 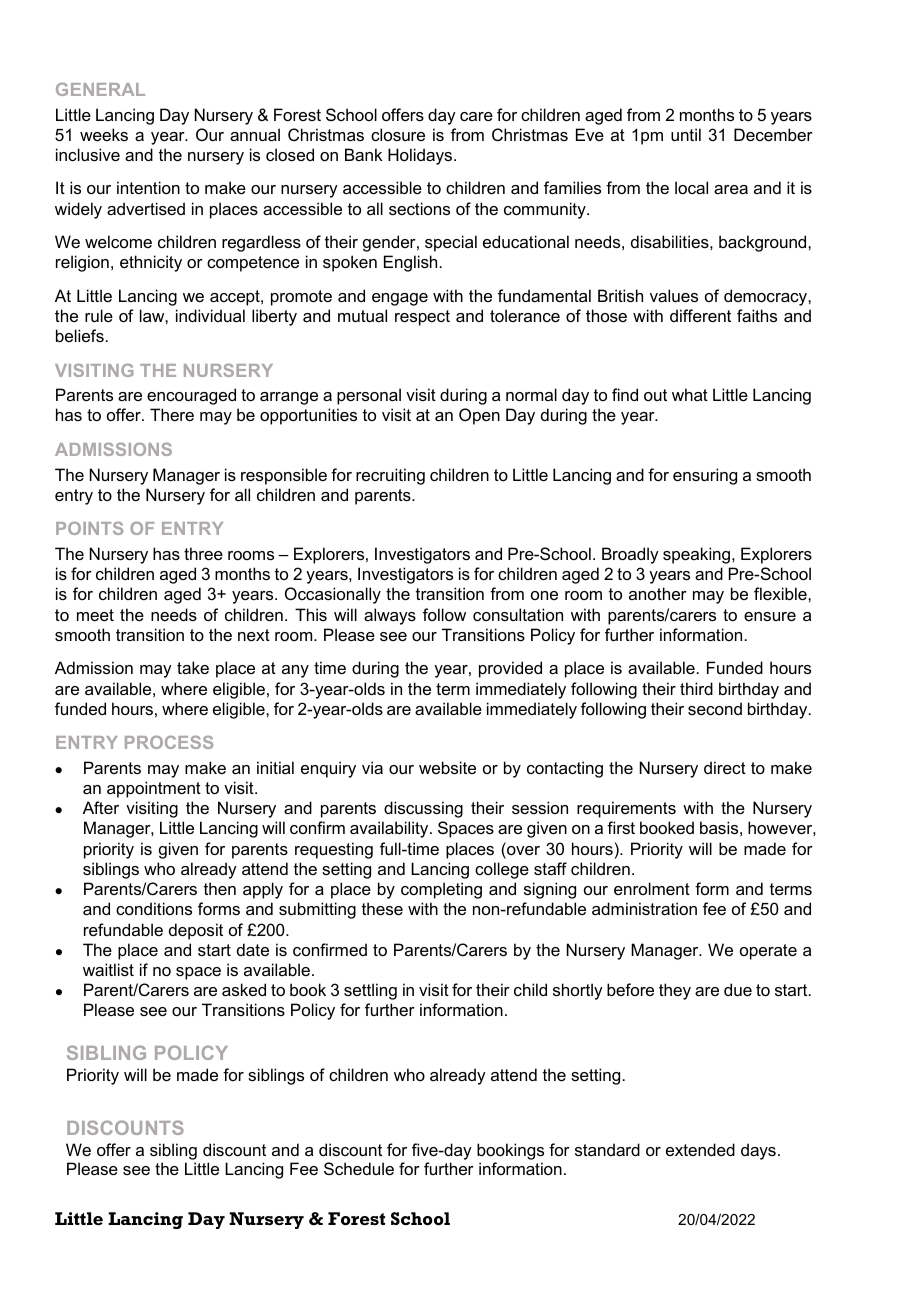 What do you see at coordinates (398, 134) in the page?
I see `closure` at bounding box center [398, 134].
